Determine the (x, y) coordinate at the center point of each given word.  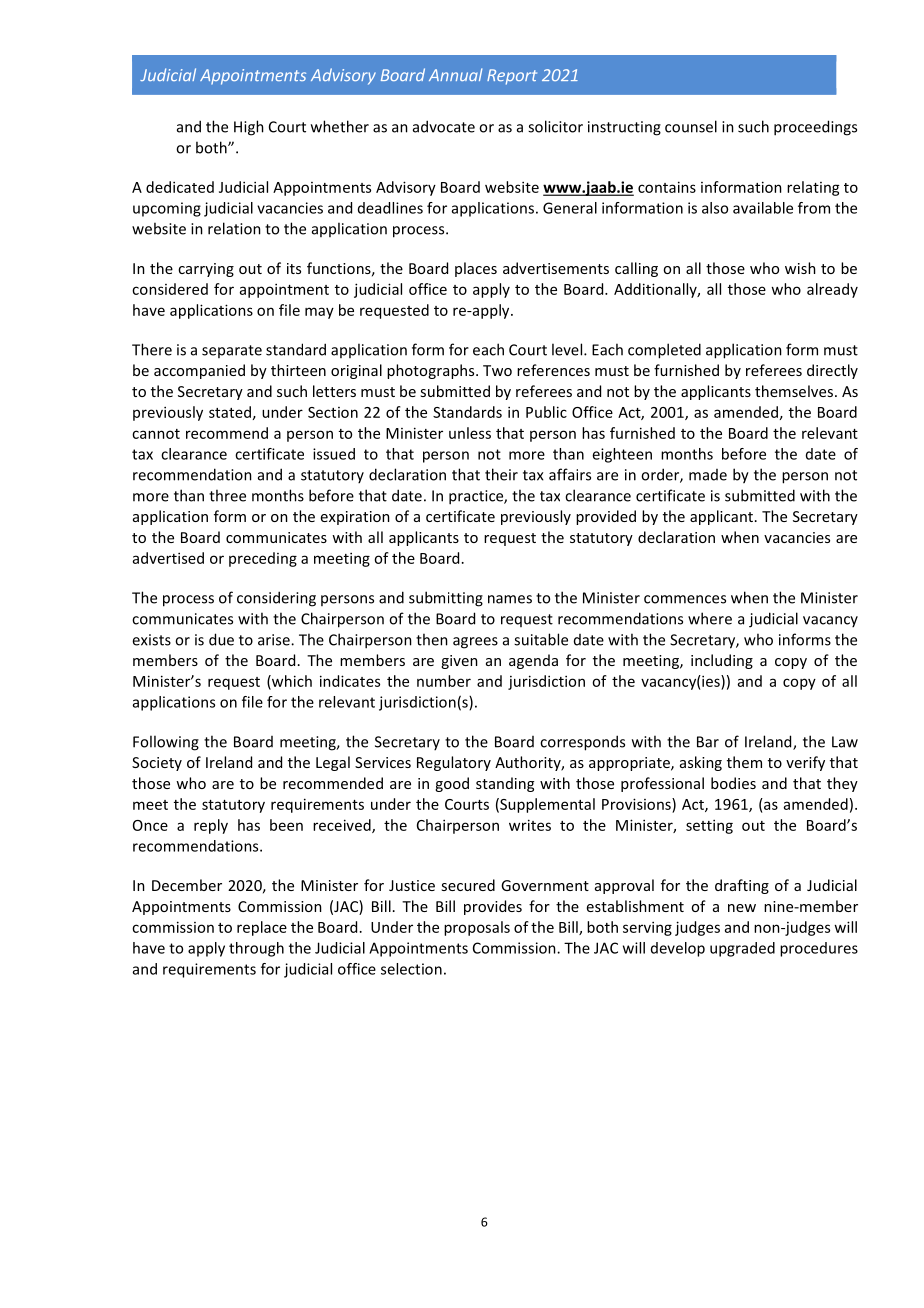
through (256, 949)
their (501, 474)
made (708, 475)
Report (512, 77)
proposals (477, 928)
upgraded (742, 949)
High (249, 128)
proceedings (815, 128)
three (227, 495)
